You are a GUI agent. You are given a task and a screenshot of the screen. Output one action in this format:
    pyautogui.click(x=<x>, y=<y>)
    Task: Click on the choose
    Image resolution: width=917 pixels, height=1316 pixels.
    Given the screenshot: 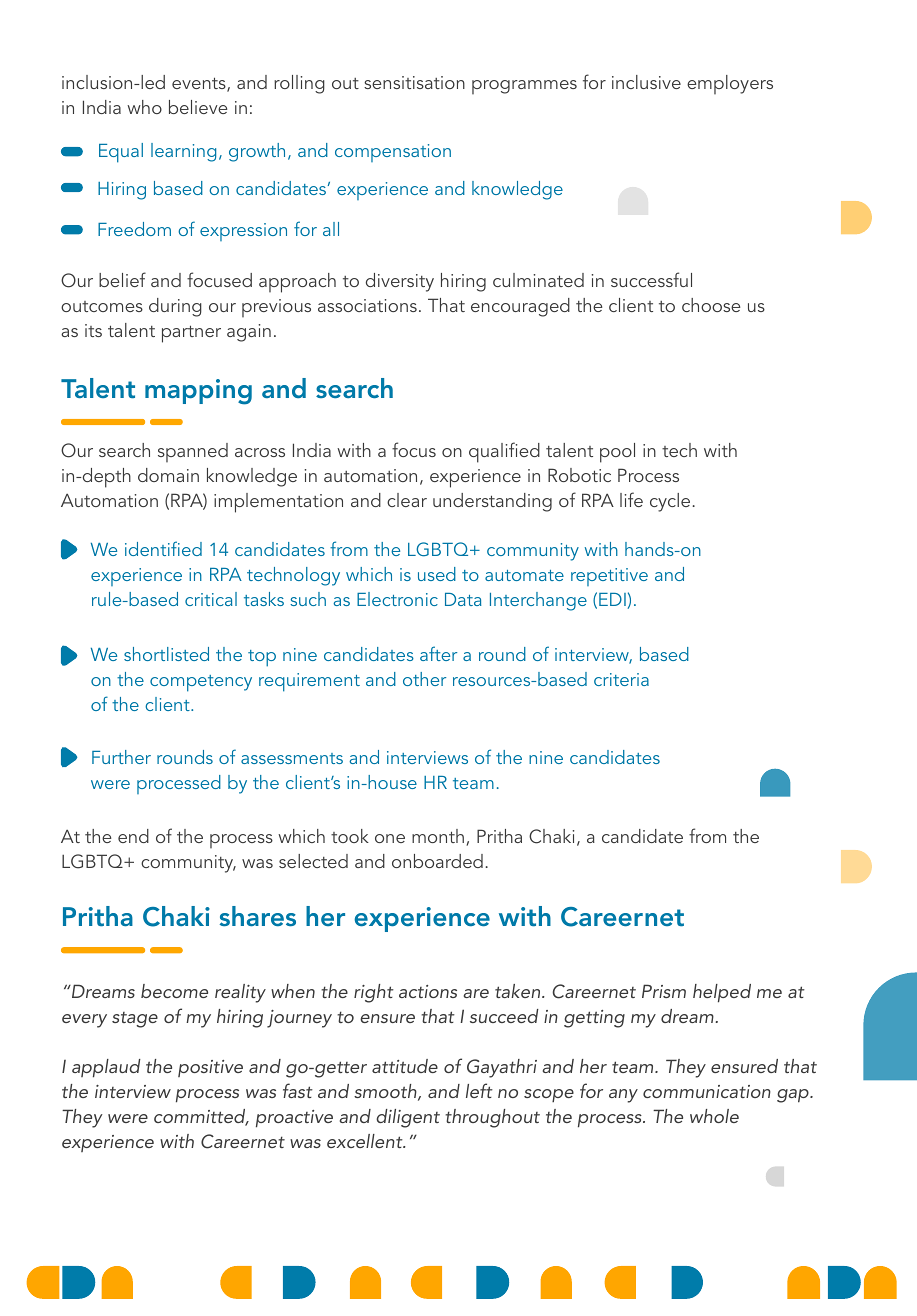 What is the action you would take?
    pyautogui.click(x=711, y=305)
